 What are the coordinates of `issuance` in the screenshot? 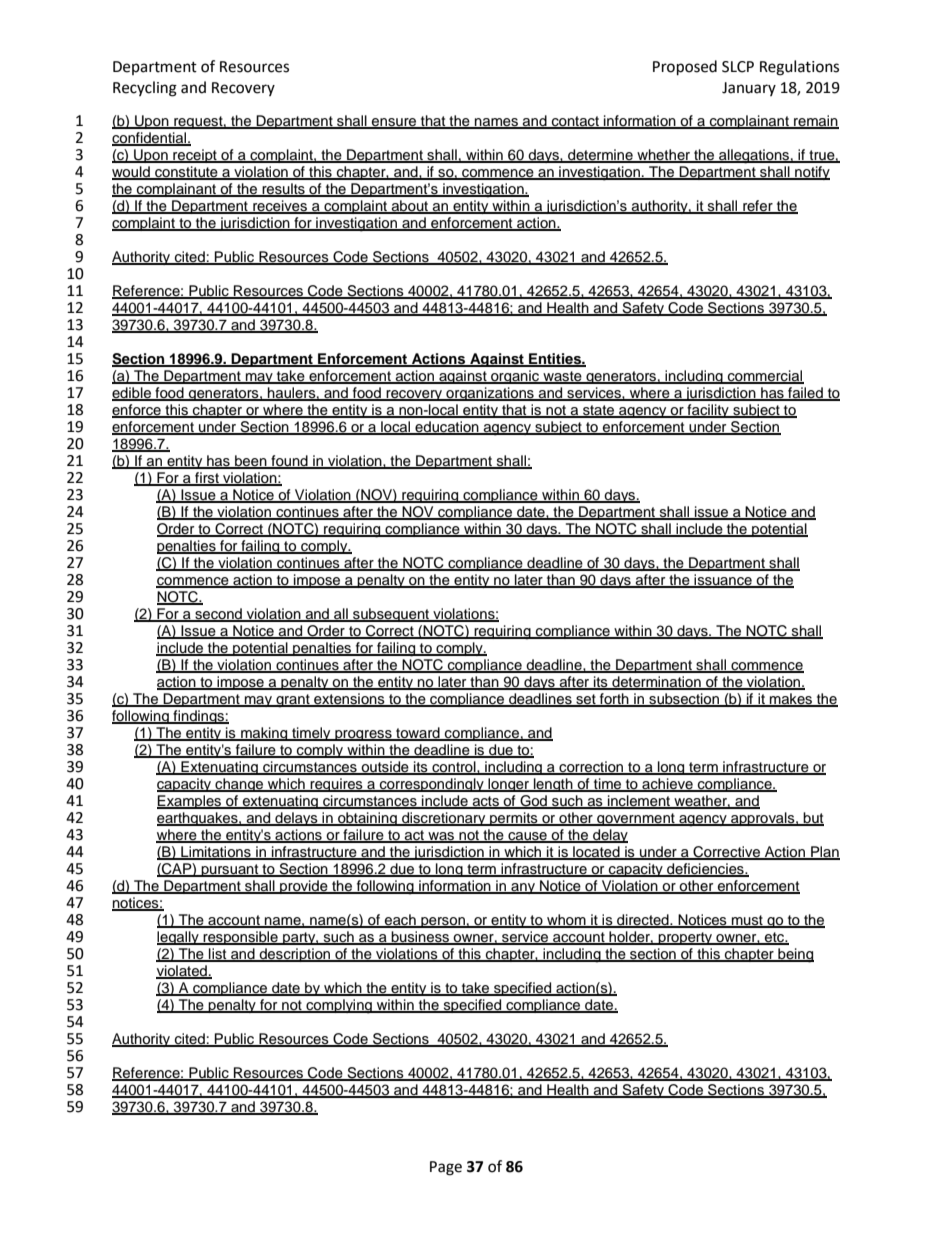 It's located at (723, 581).
